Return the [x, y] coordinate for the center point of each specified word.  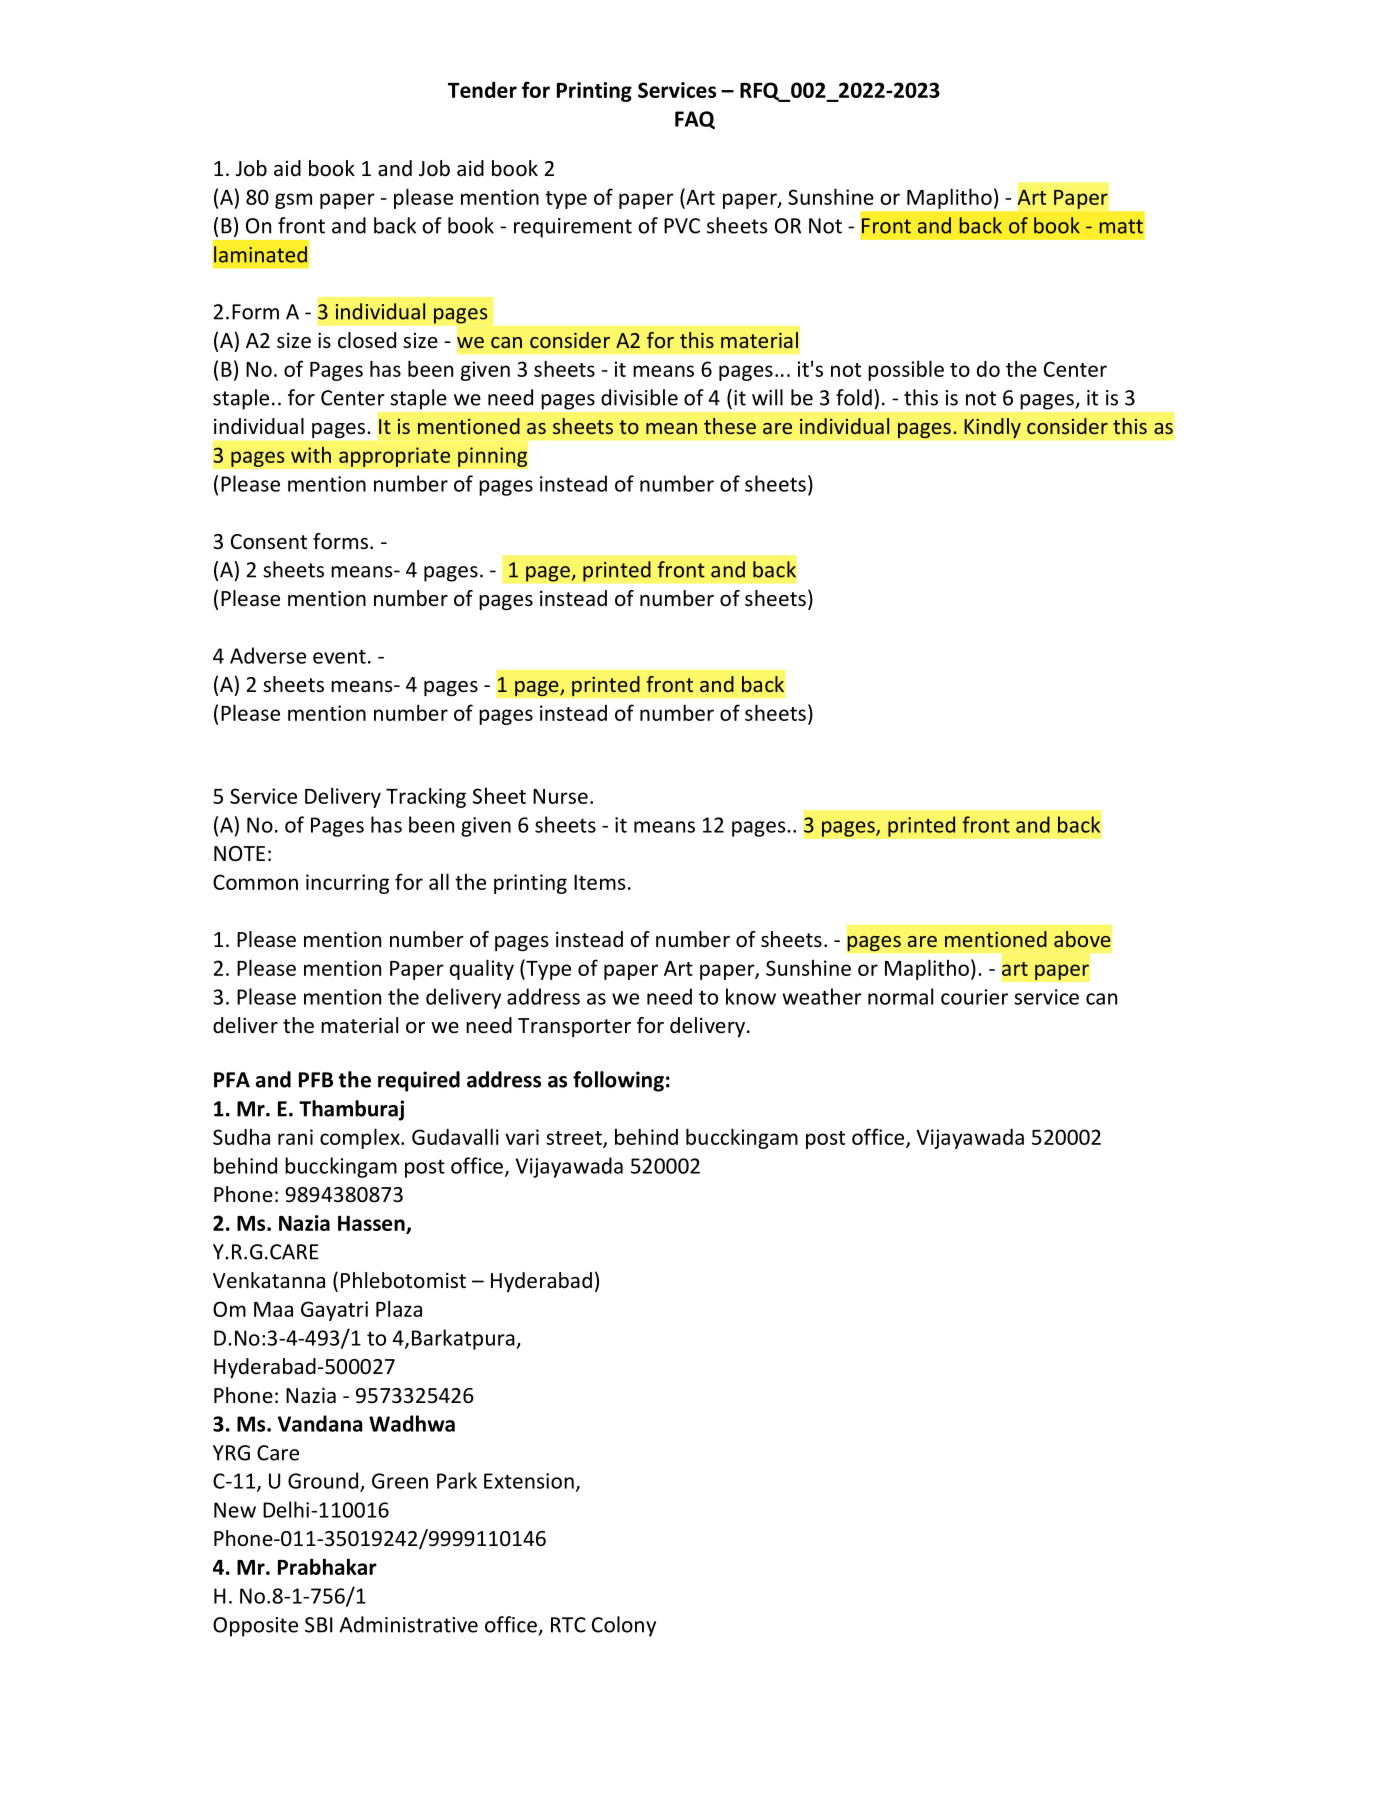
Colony [624, 1626]
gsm [293, 201]
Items [600, 882]
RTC [568, 1625]
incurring [347, 884]
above [1082, 939]
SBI [319, 1625]
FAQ [695, 120]
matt [1121, 226]
